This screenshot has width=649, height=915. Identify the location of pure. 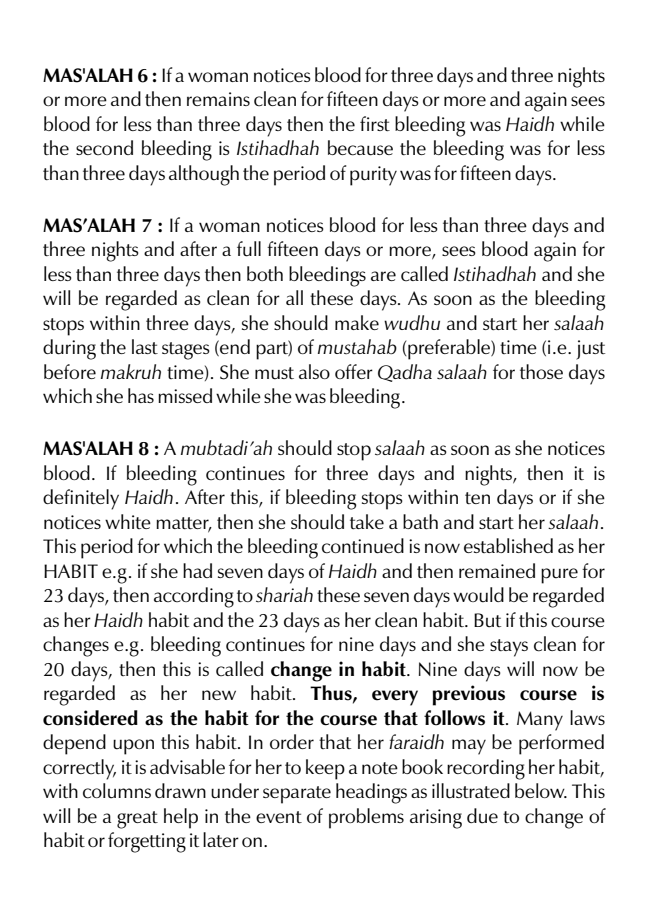
(559, 576).
